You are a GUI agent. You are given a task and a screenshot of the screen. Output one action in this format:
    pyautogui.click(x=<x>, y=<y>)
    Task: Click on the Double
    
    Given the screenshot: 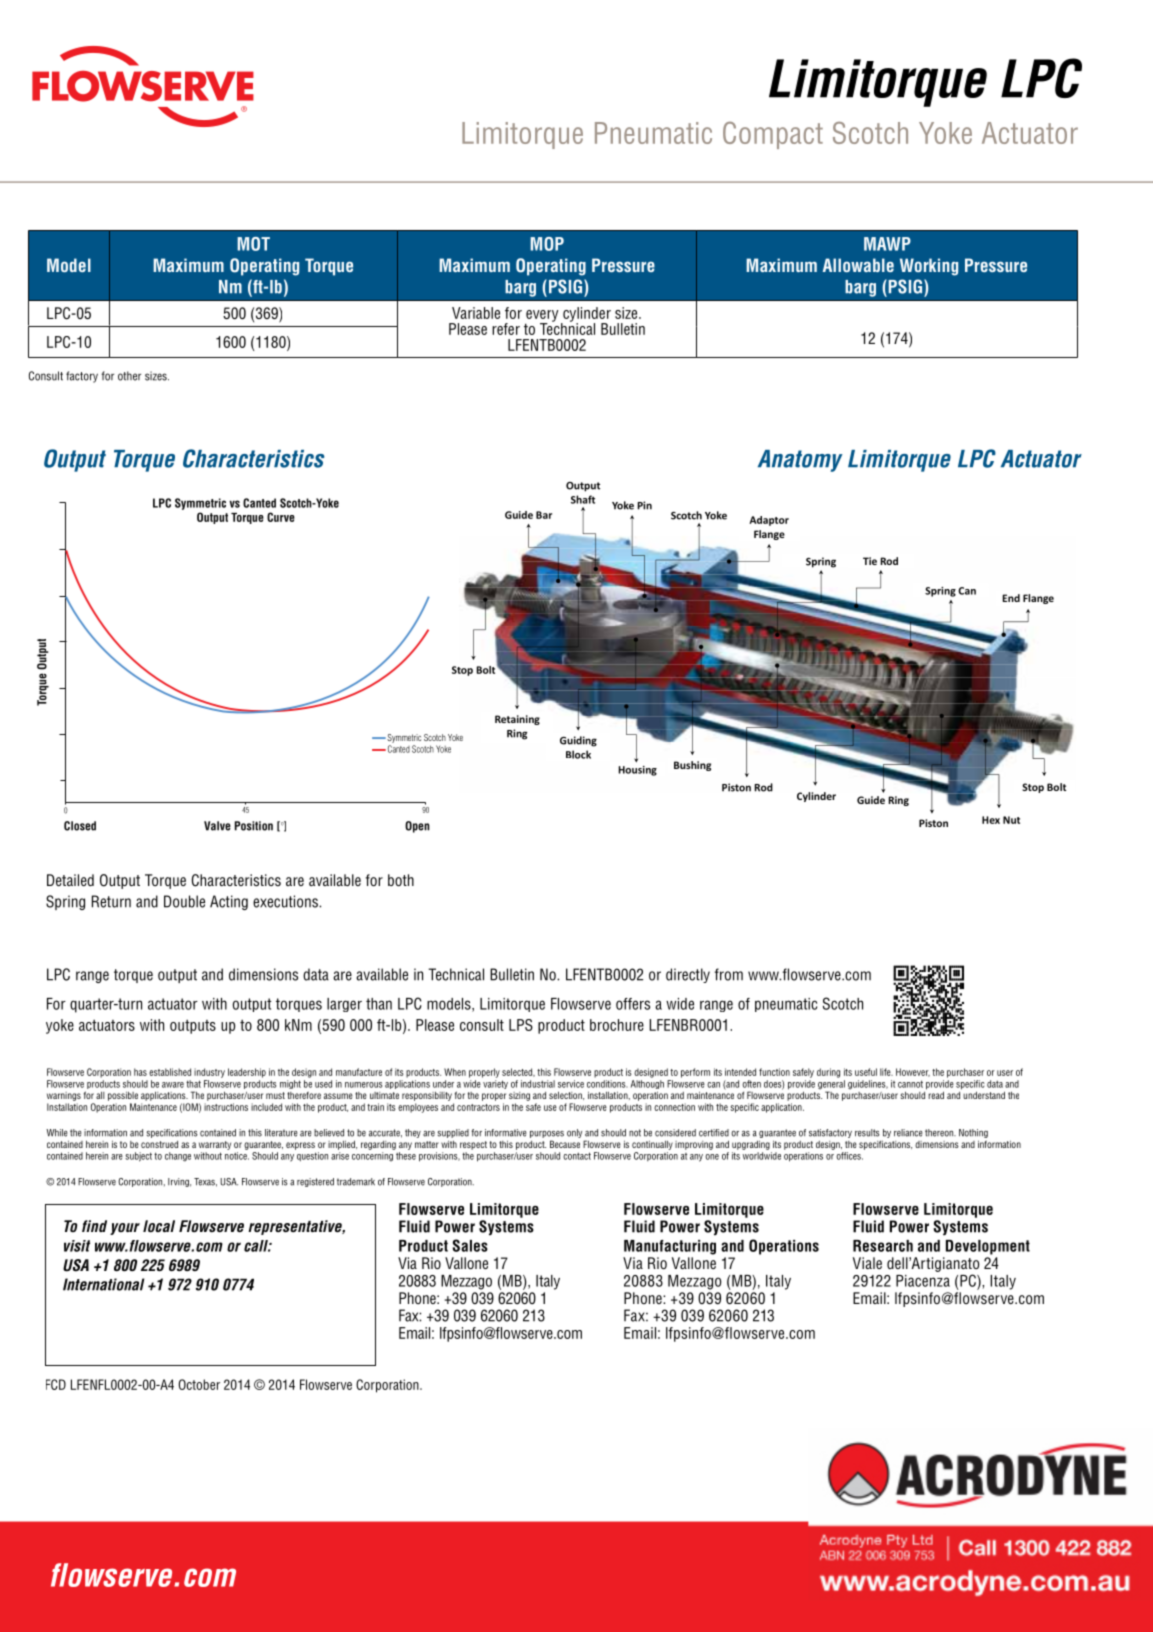 What is the action you would take?
    pyautogui.click(x=184, y=901)
